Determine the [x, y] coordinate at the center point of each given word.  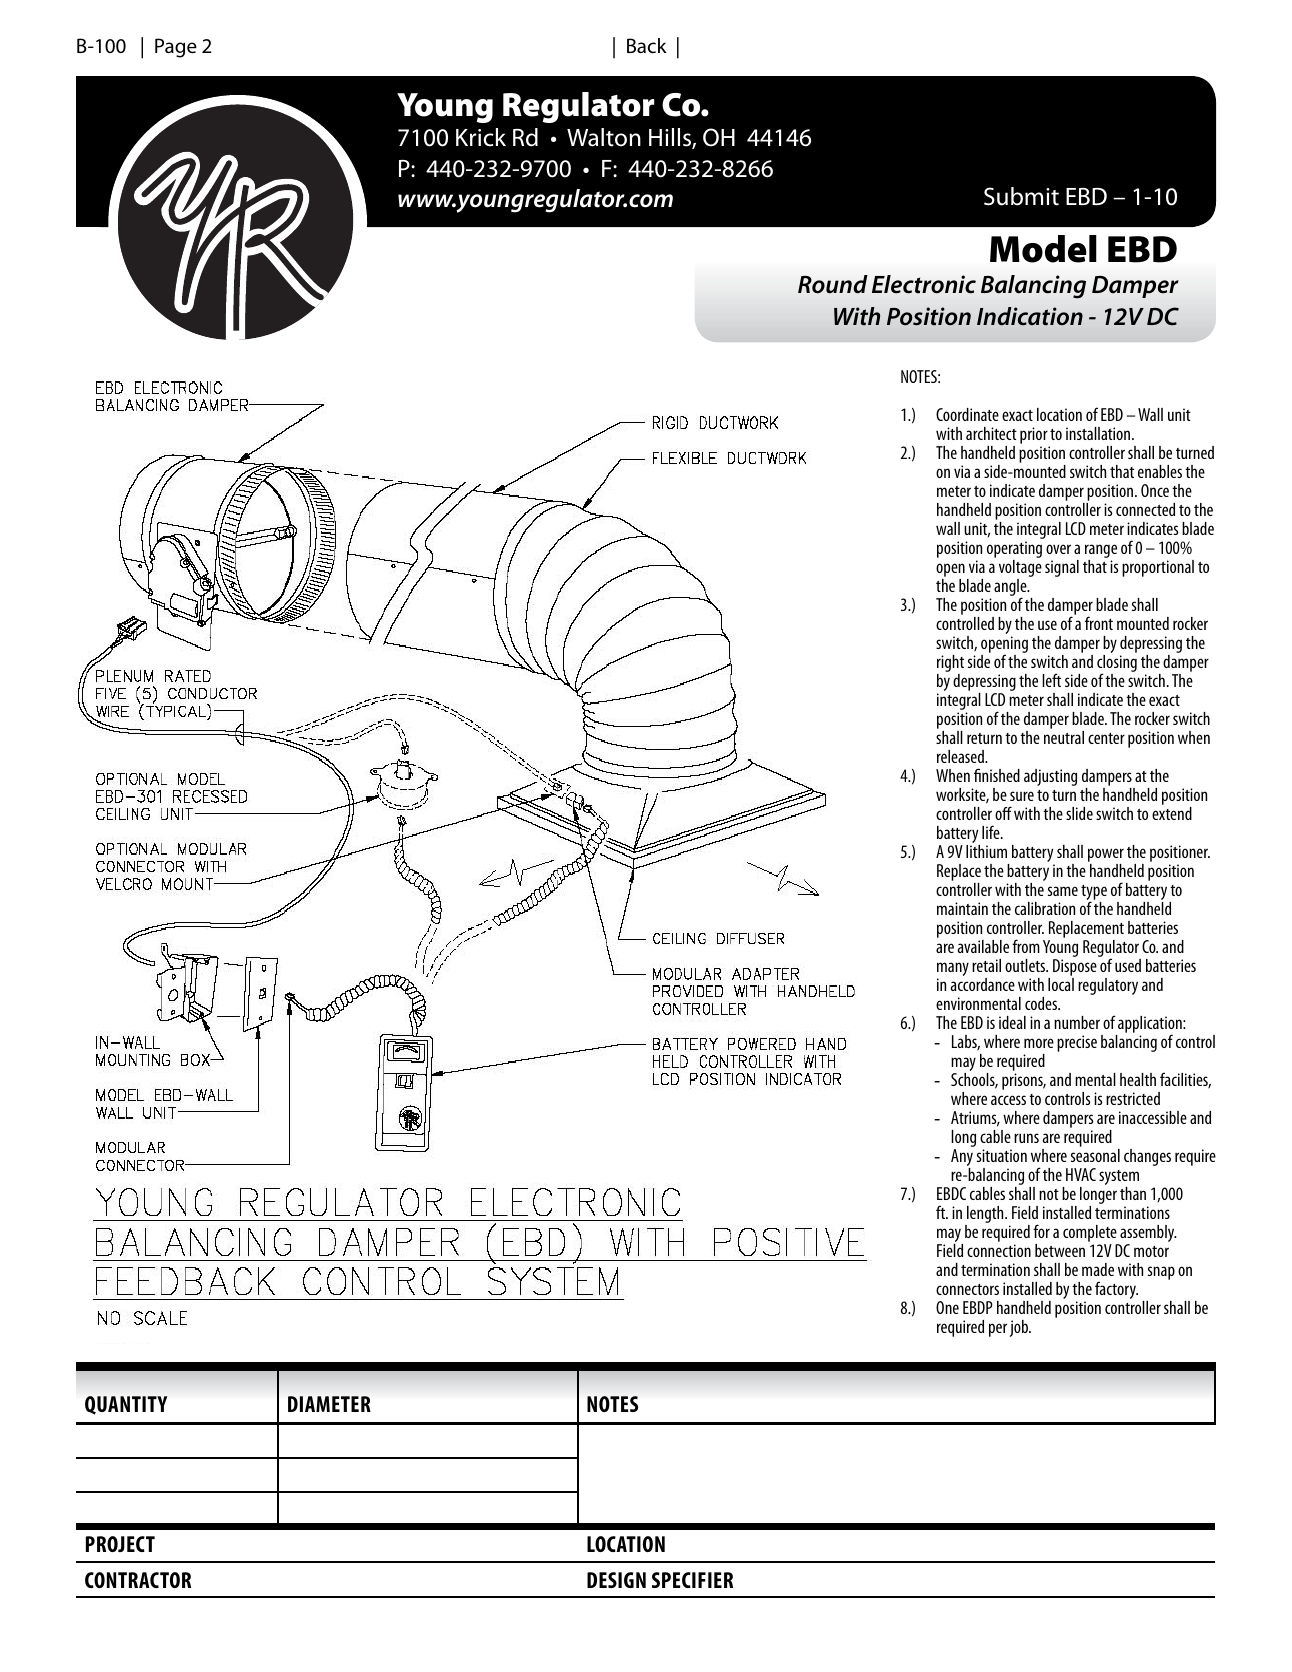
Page [176, 48]
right [950, 665]
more [1039, 1043]
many [953, 970]
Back [647, 45]
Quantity [126, 1405]
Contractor [138, 1580]
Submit [1021, 196]
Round [833, 284]
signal [1062, 568]
